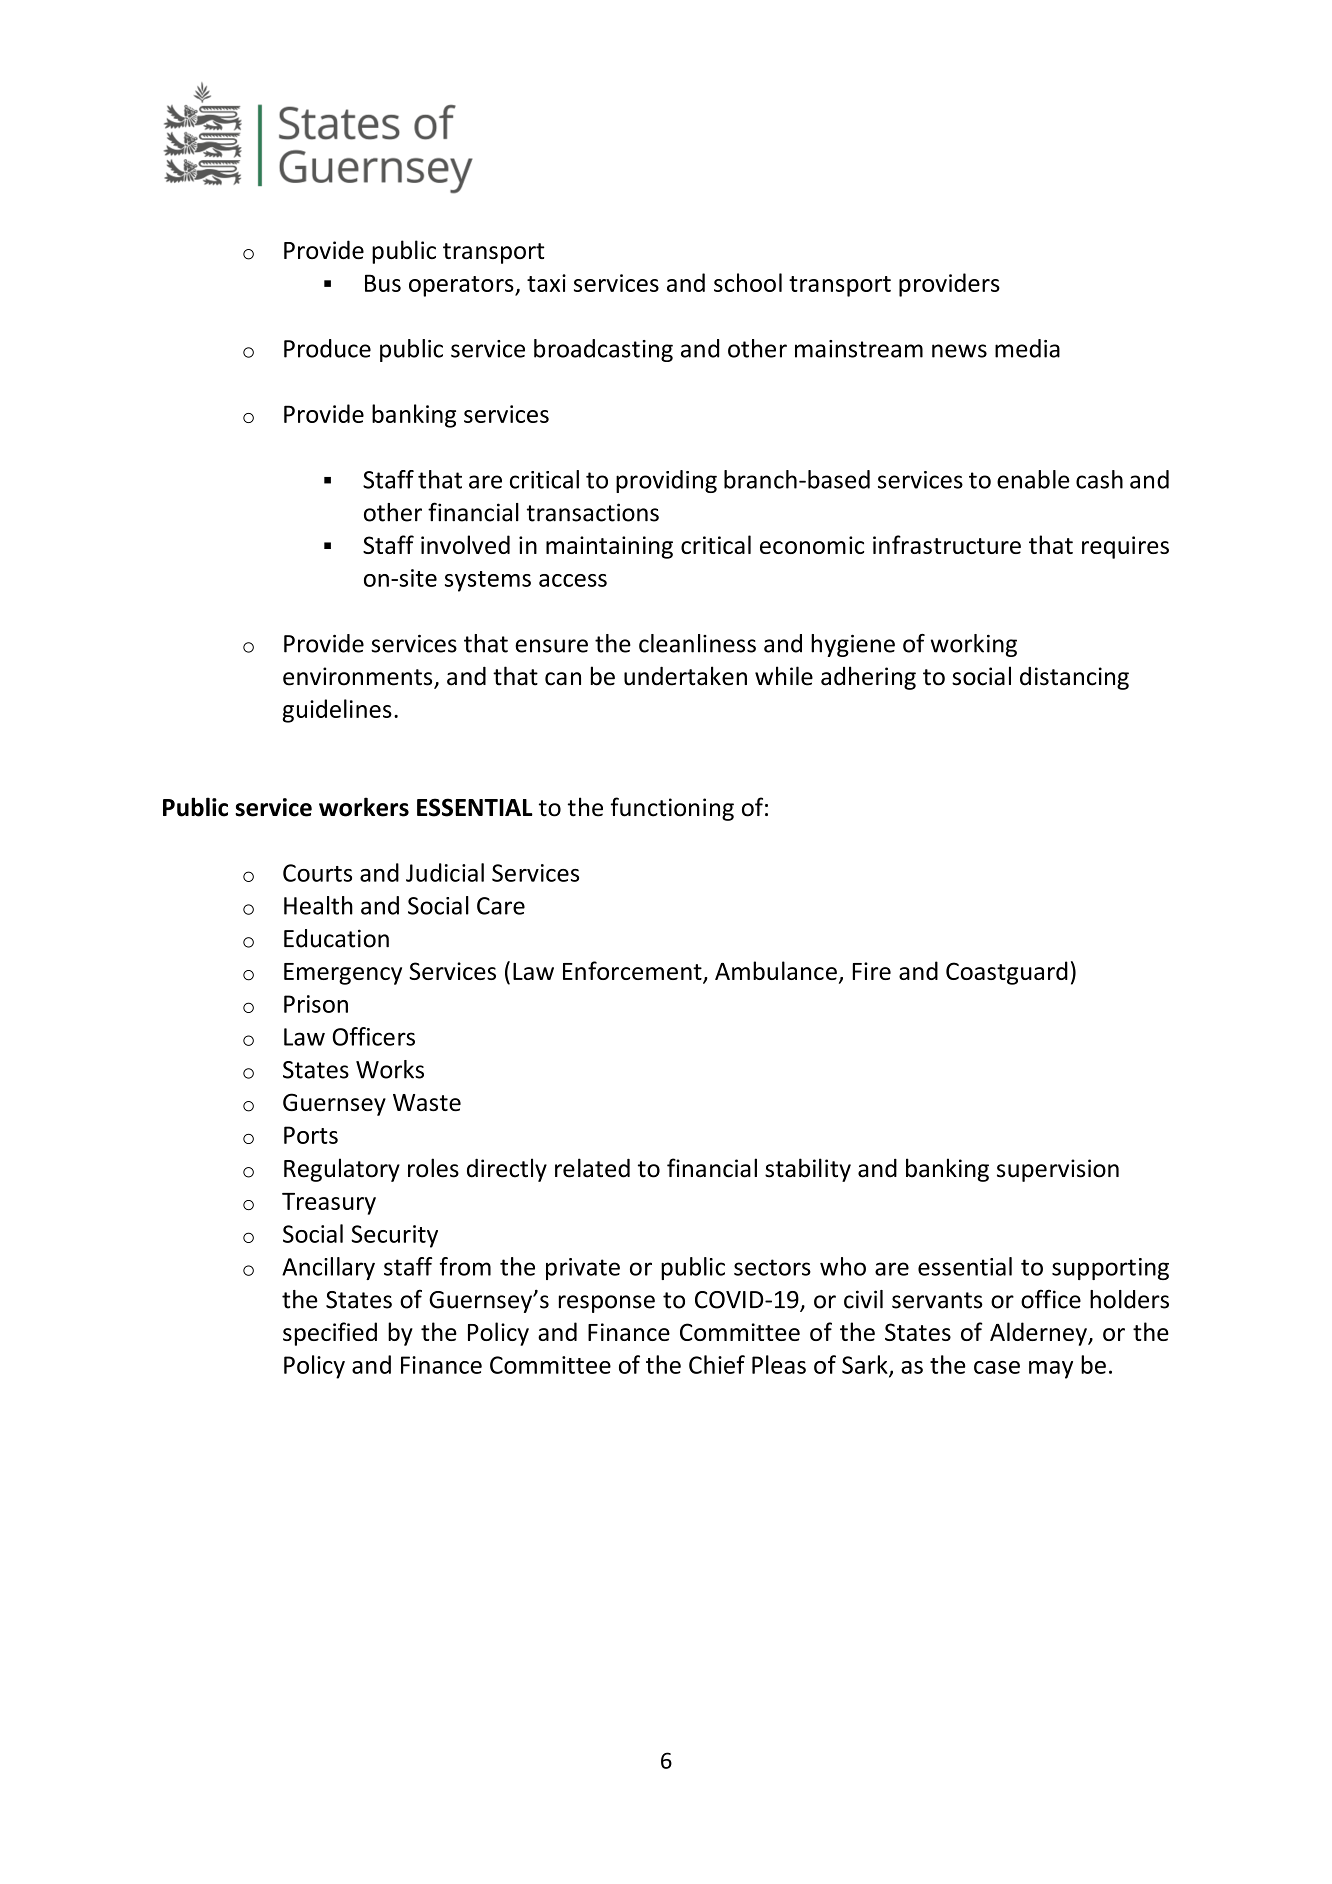 The image size is (1332, 1884). I want to click on environments, so click(359, 677).
